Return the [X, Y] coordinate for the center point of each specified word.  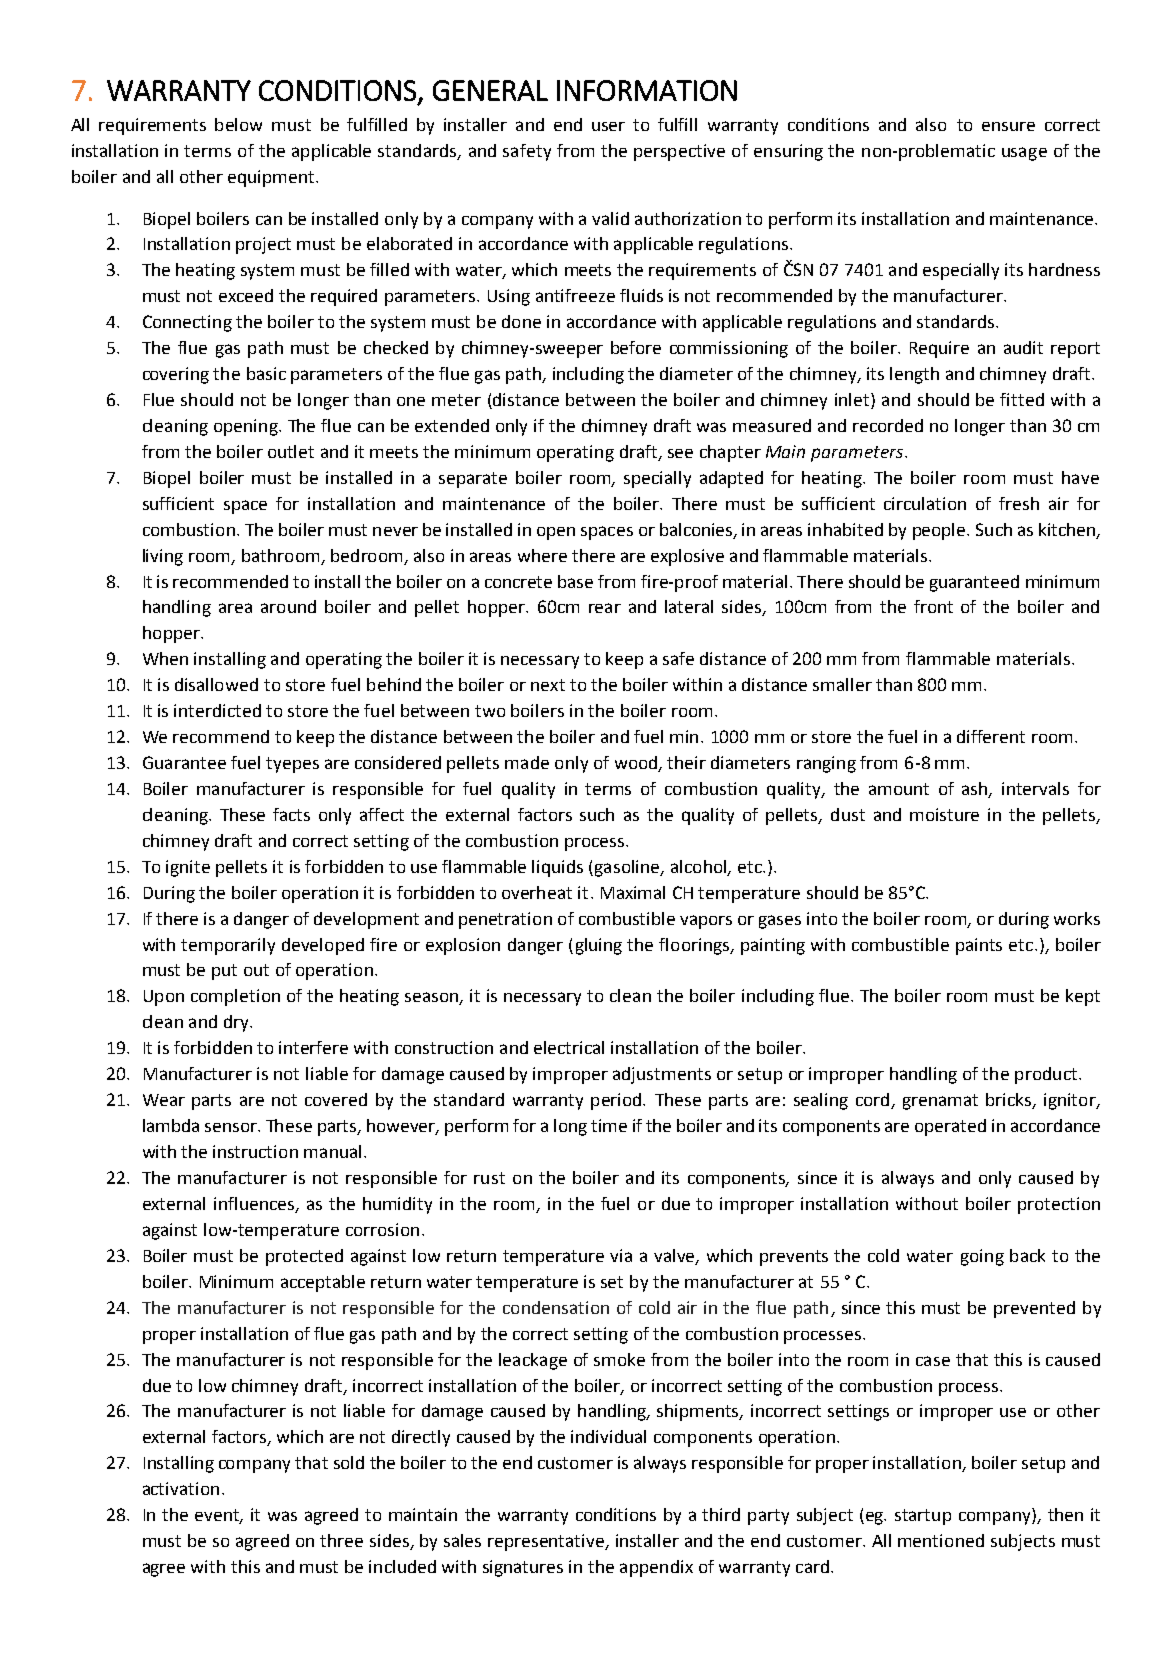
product [1046, 1075]
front [933, 606]
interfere [313, 1047]
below [238, 124]
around [288, 606]
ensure [1008, 126]
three [341, 1540]
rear [605, 608]
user [608, 126]
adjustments [662, 1075]
